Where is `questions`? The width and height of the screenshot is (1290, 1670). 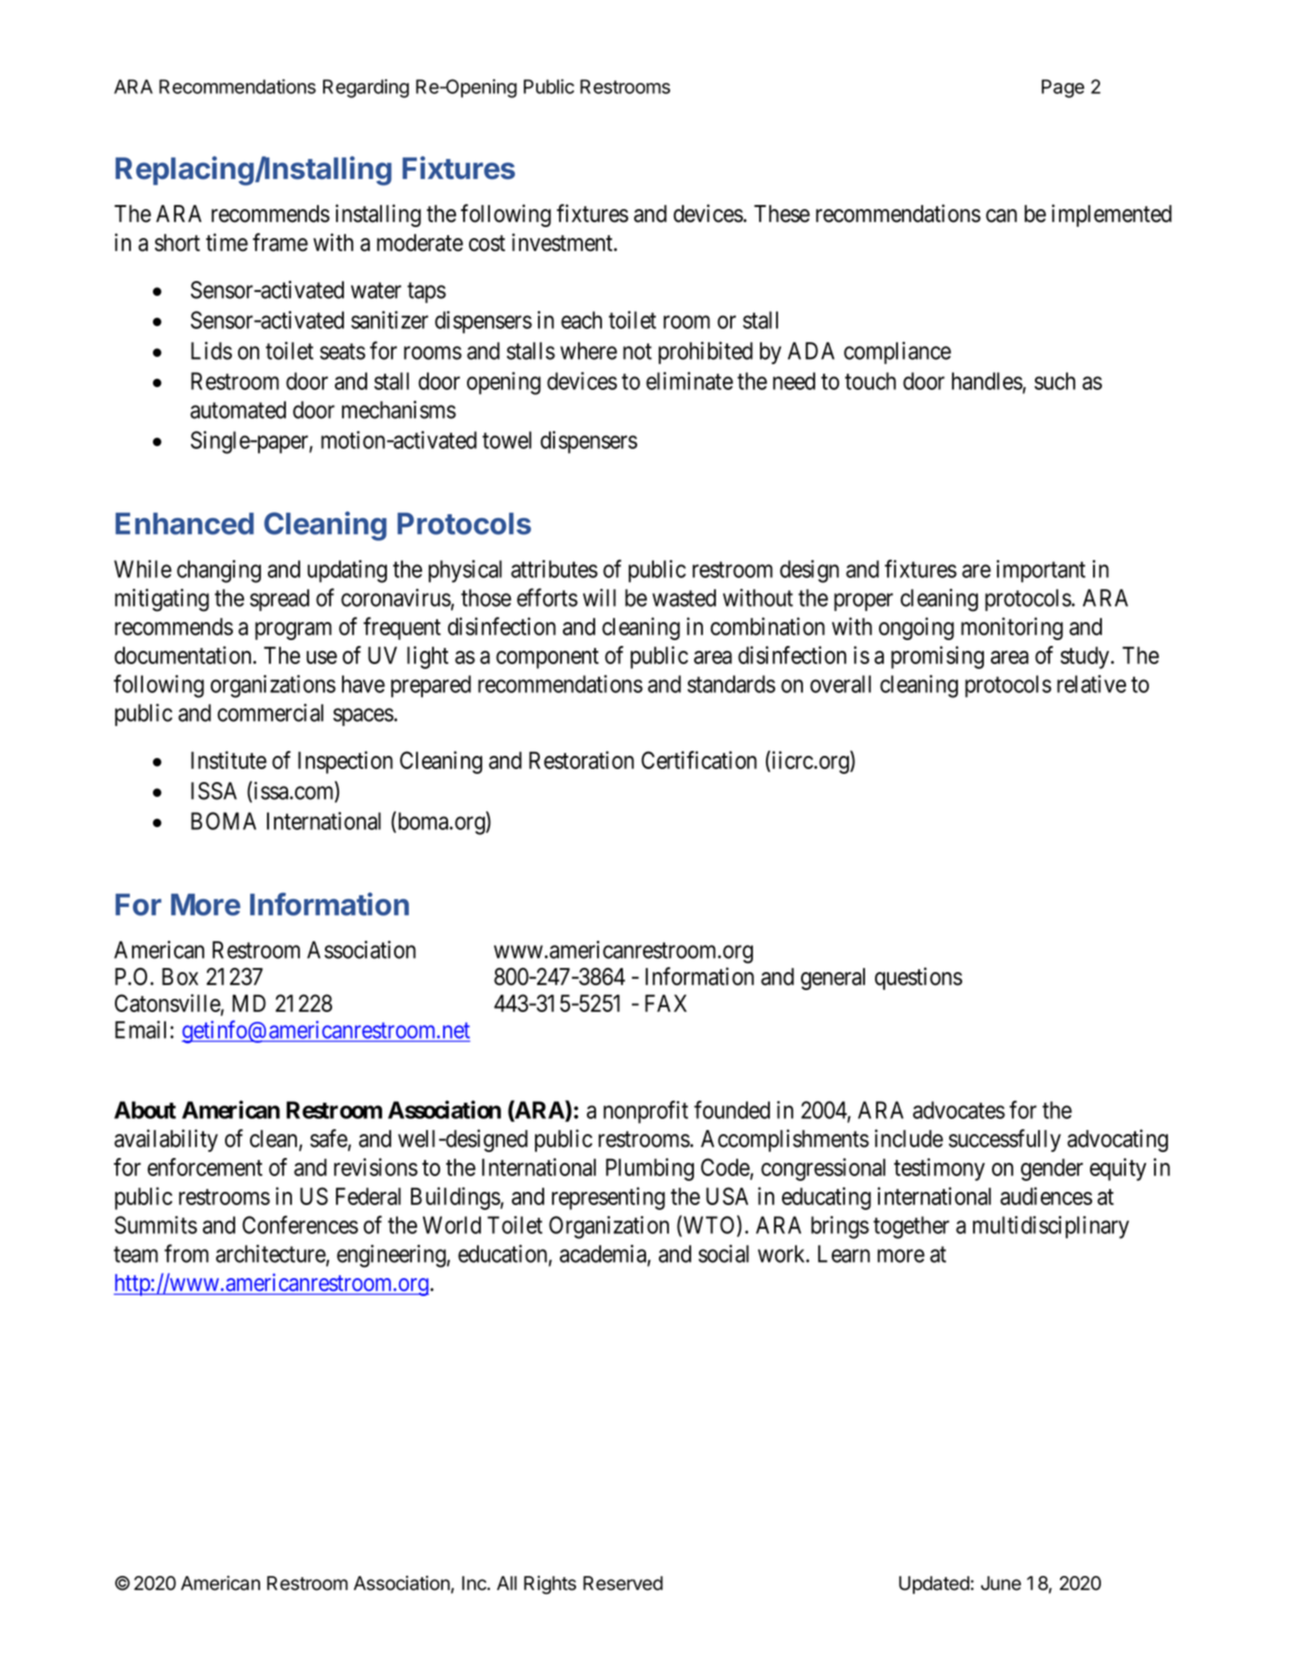 questions is located at coordinates (918, 978).
